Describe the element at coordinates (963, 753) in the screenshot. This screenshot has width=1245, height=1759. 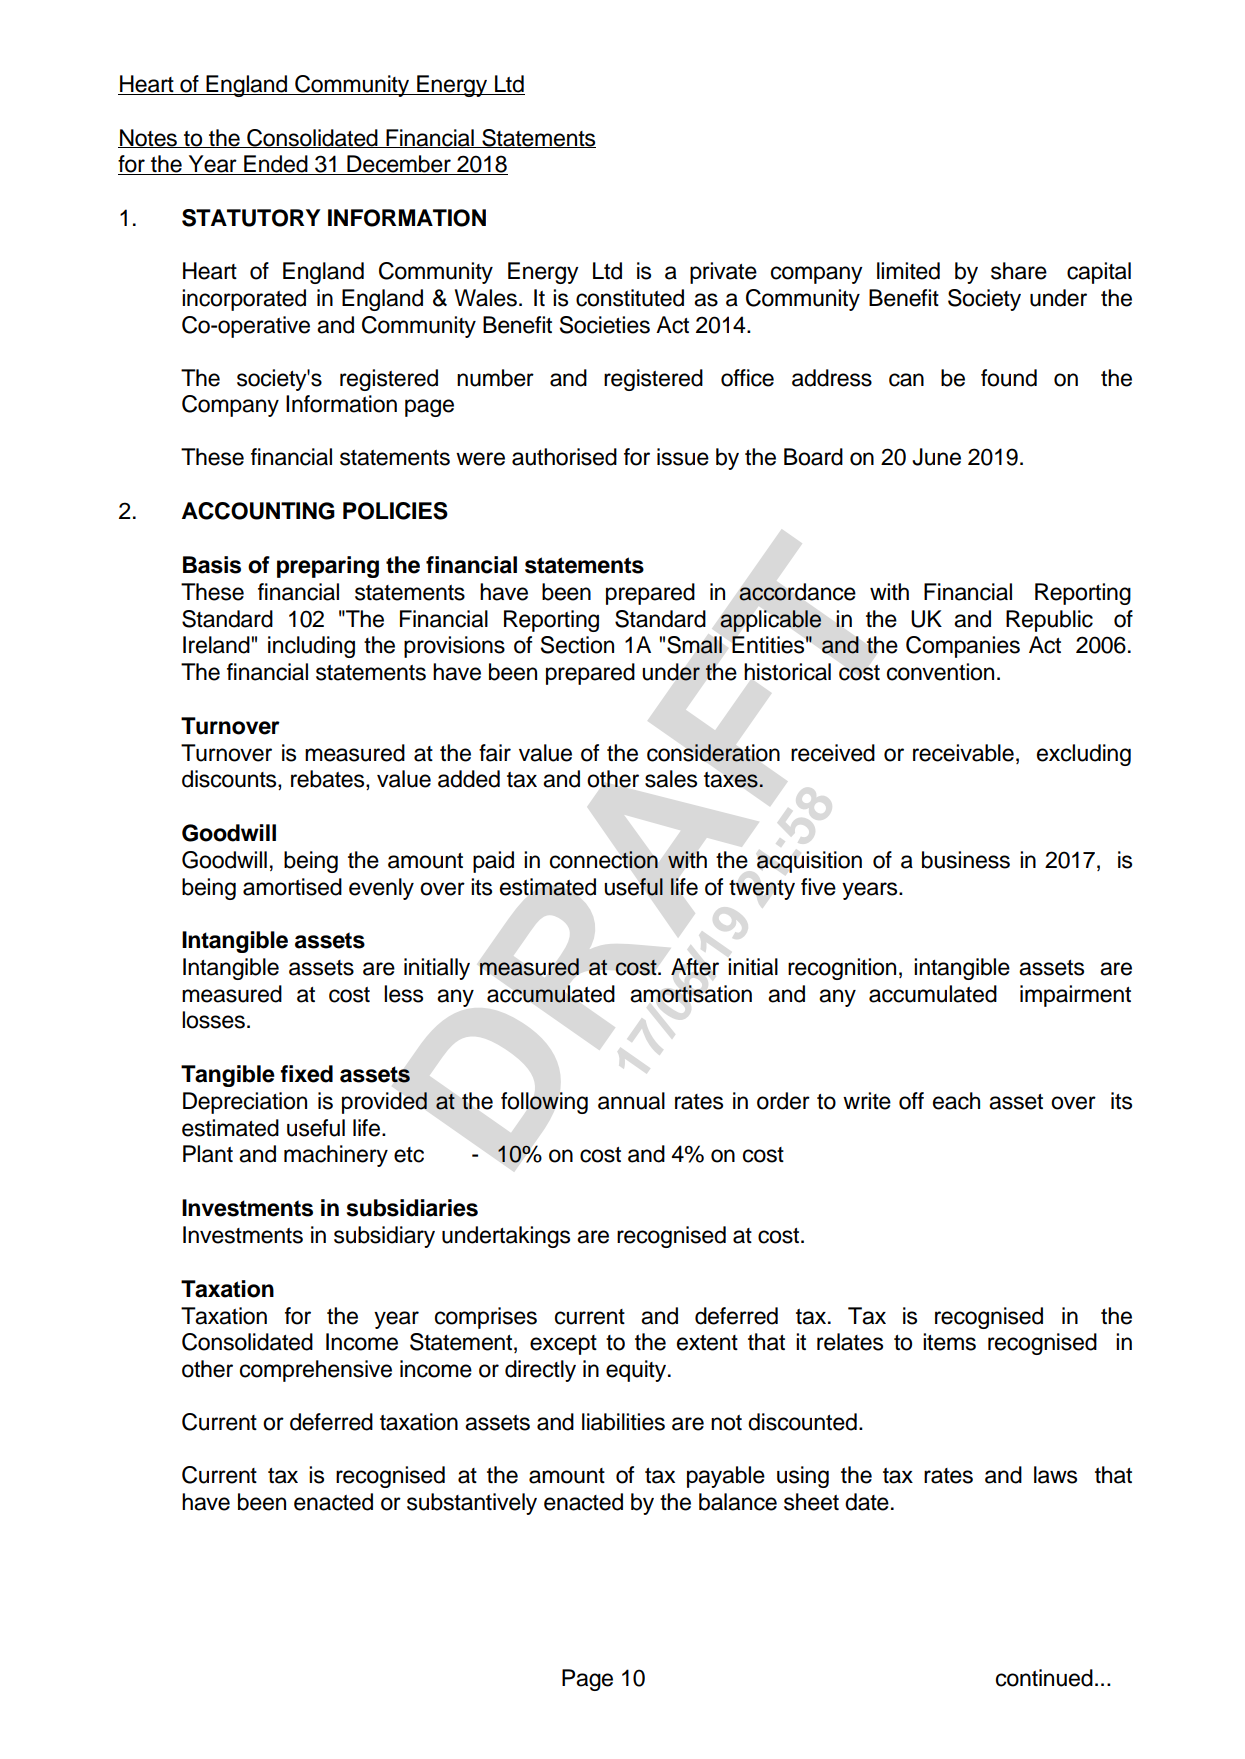
I see `receivable` at that location.
